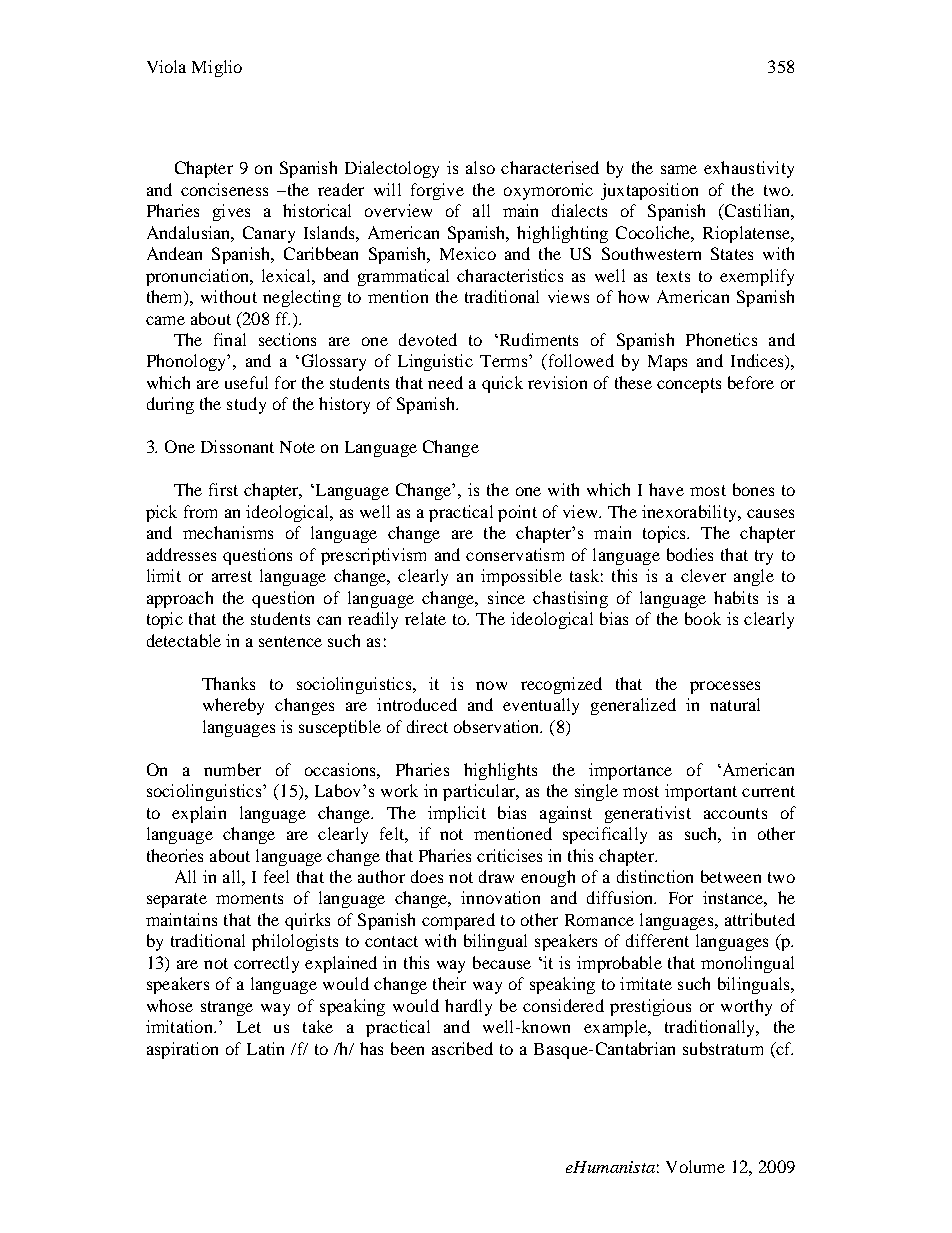 The width and height of the screenshot is (952, 1233). Describe the element at coordinates (480, 167) in the screenshot. I see `also` at that location.
